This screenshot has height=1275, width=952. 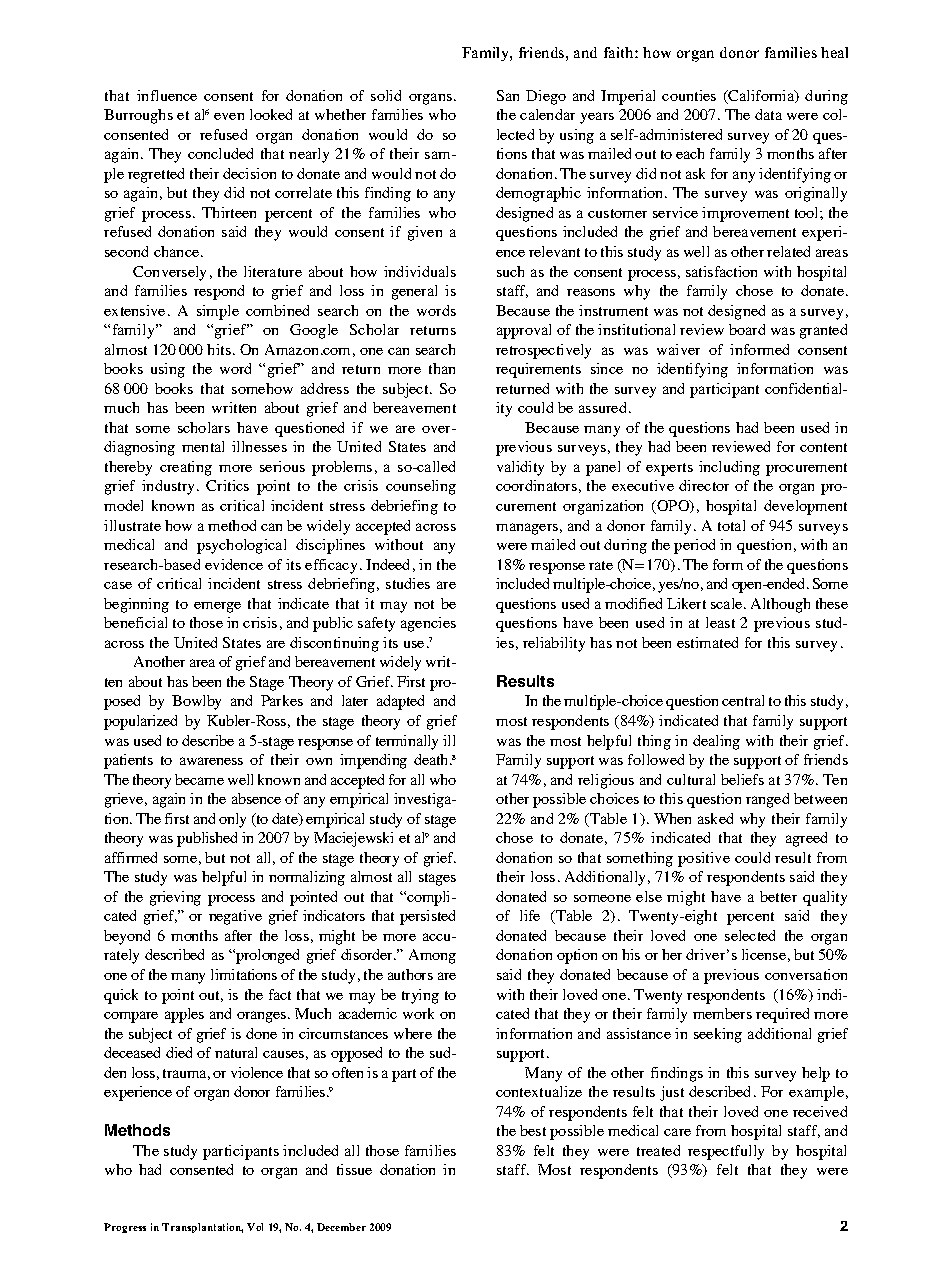 I want to click on persisted, so click(x=427, y=917).
